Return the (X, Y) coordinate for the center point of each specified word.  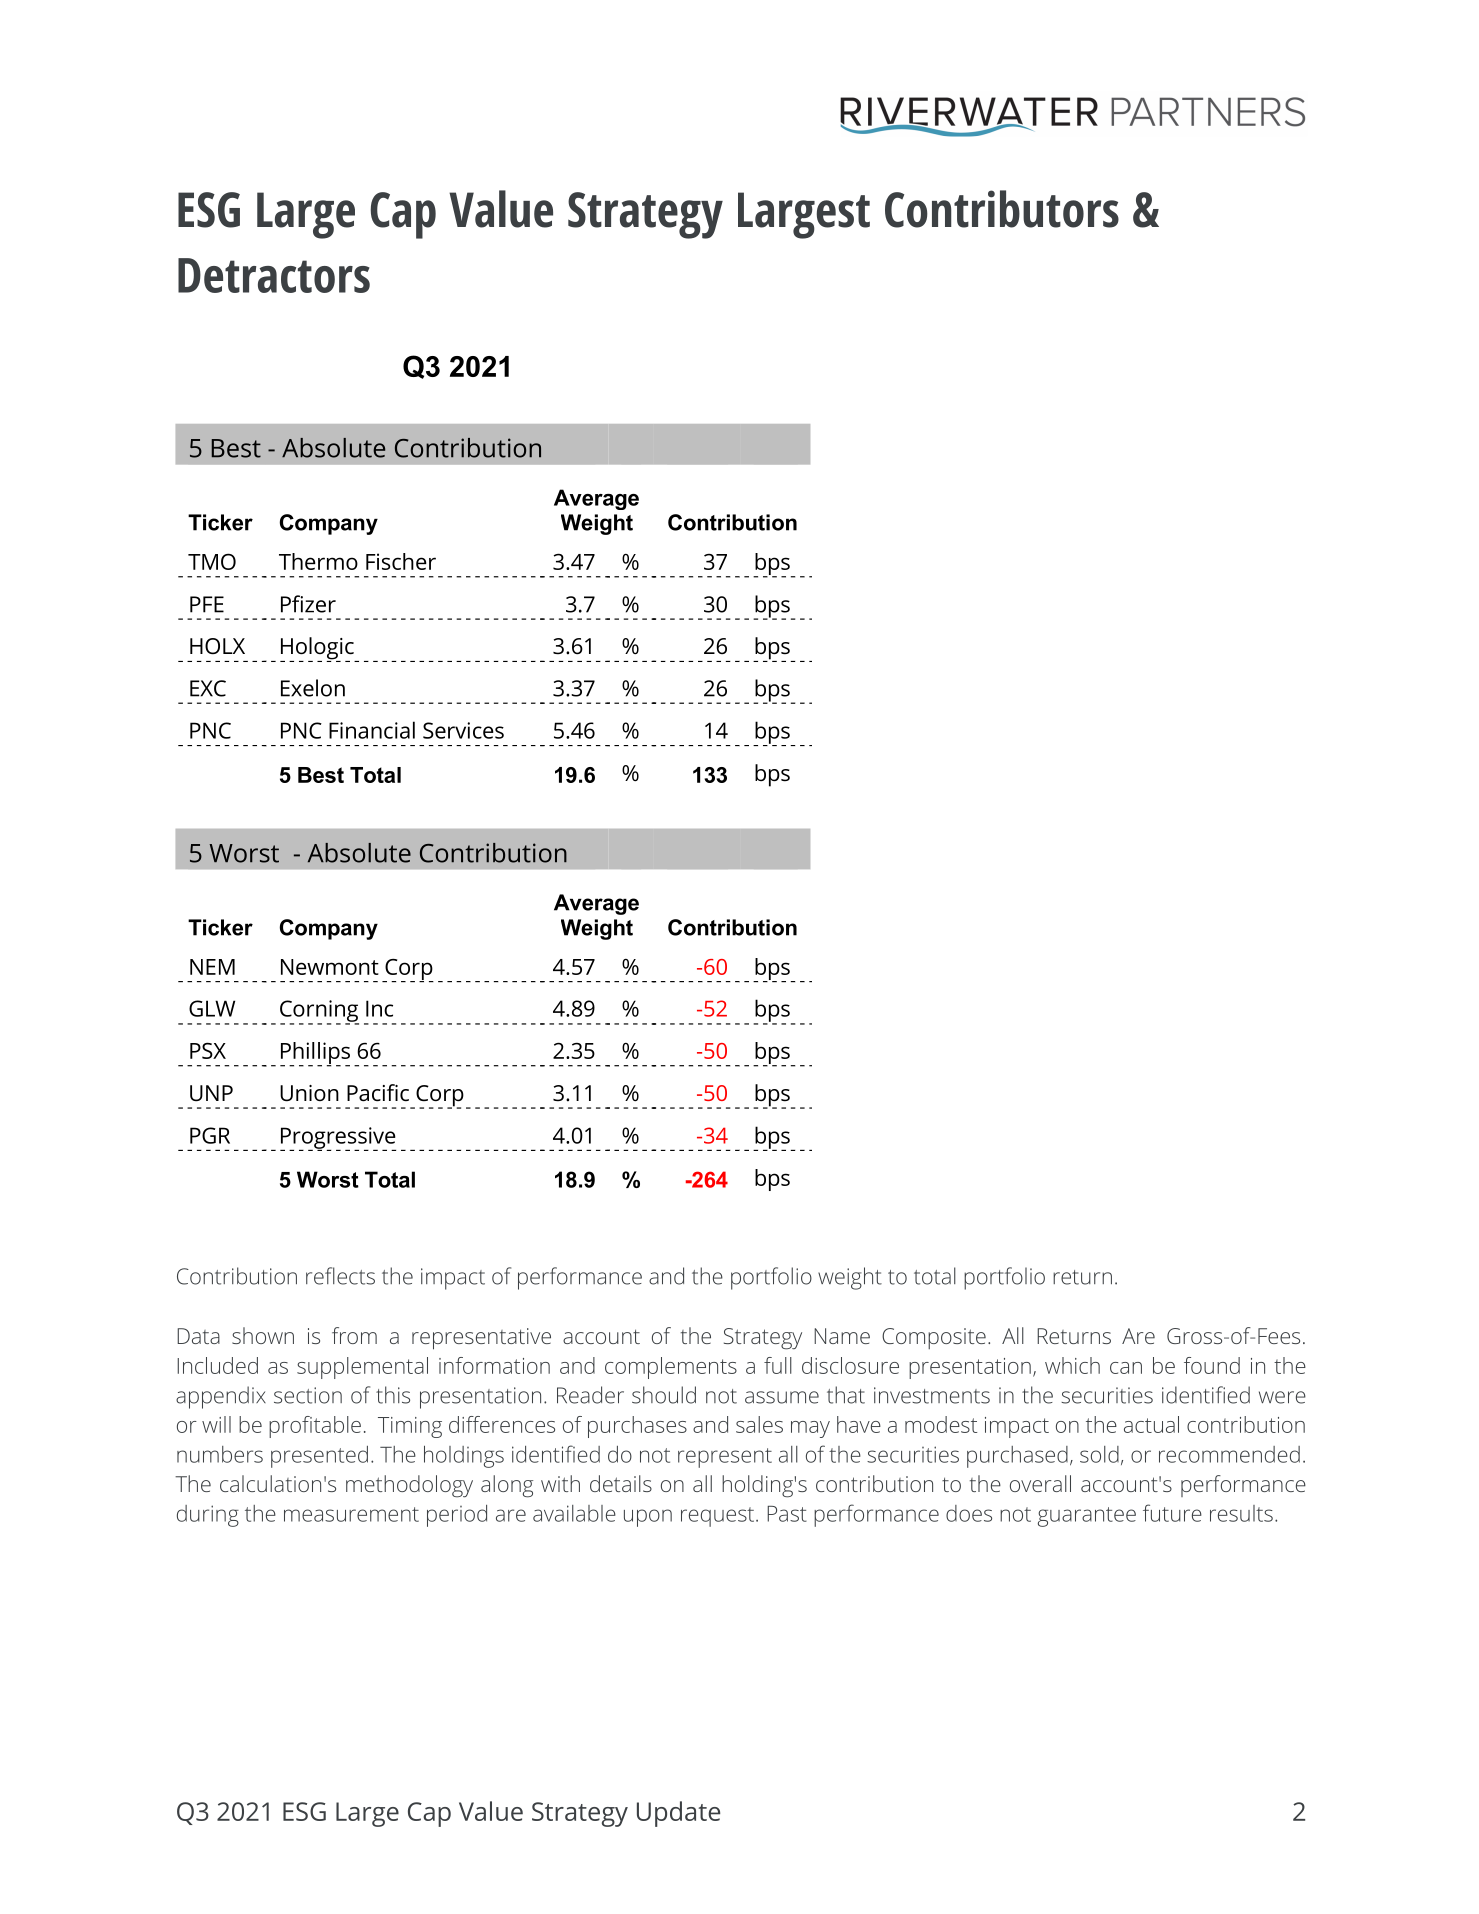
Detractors (274, 275)
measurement (351, 1514)
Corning (319, 1012)
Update (678, 1814)
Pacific (378, 1093)
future (1172, 1513)
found (1212, 1365)
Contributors (1002, 209)
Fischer (401, 561)
